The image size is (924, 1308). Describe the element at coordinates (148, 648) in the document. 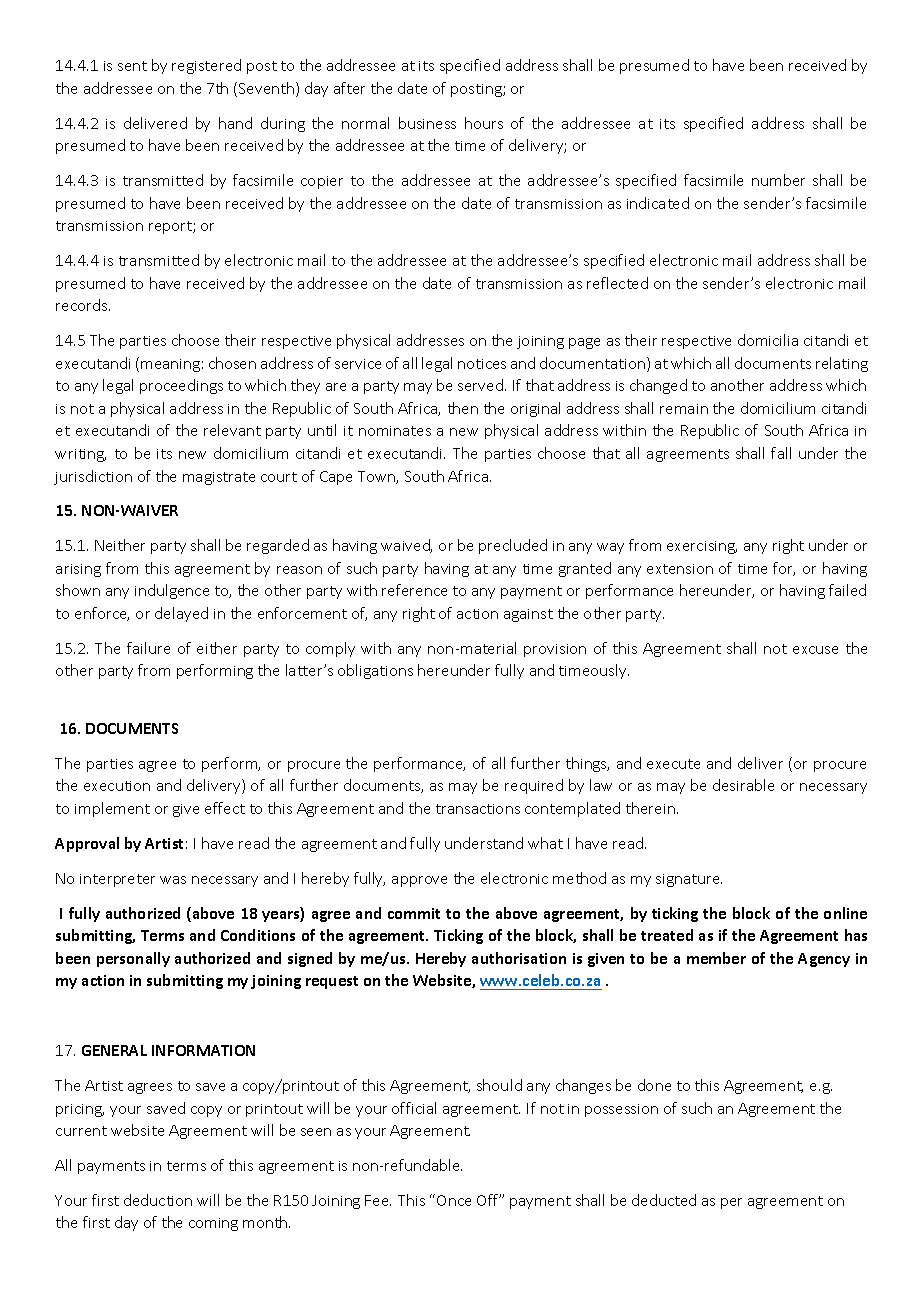

I see `failure` at that location.
